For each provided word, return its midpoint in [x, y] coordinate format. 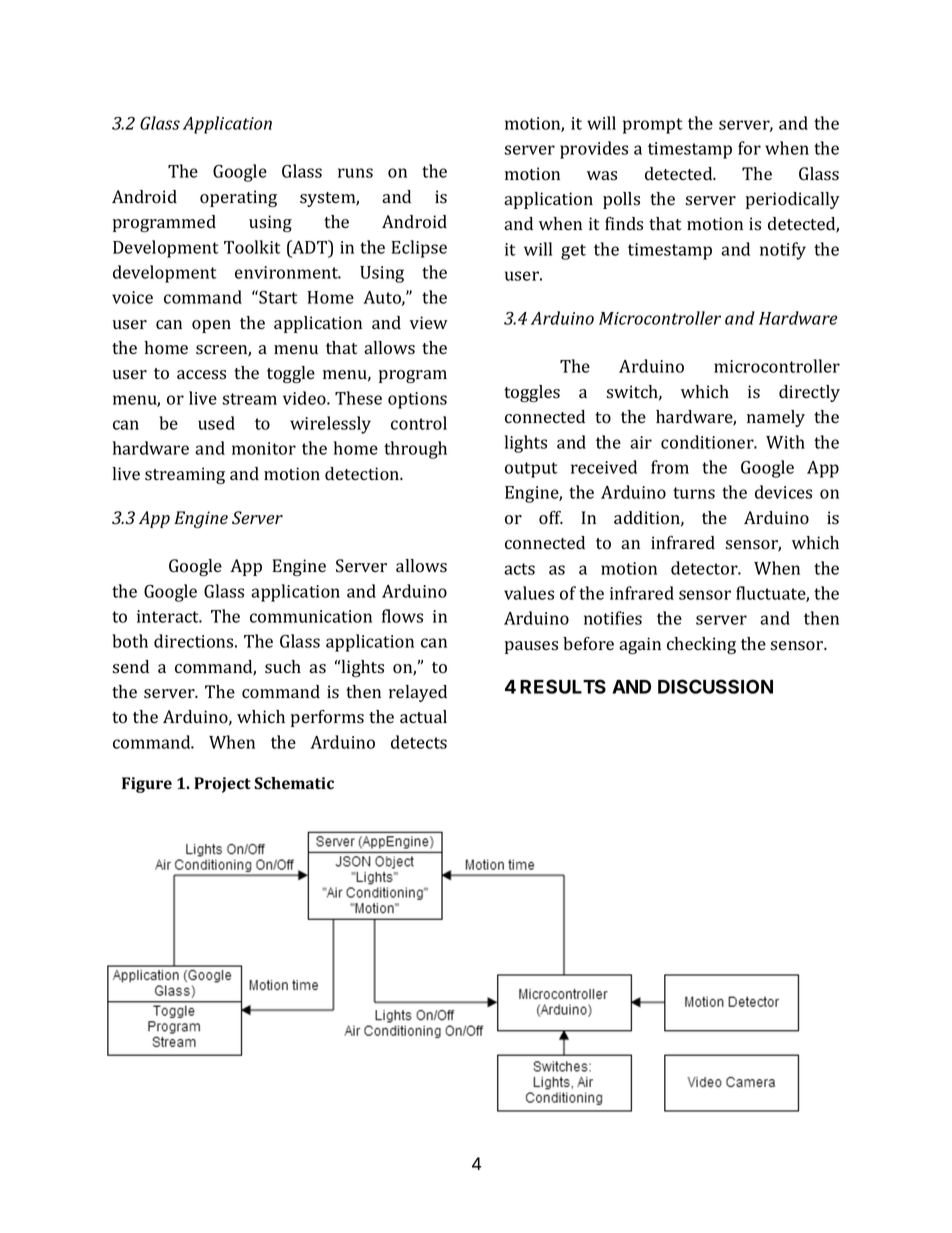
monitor [264, 448]
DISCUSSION [715, 686]
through [415, 450]
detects [419, 742]
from [670, 467]
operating [238, 198]
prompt [653, 126]
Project [222, 785]
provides [594, 150]
